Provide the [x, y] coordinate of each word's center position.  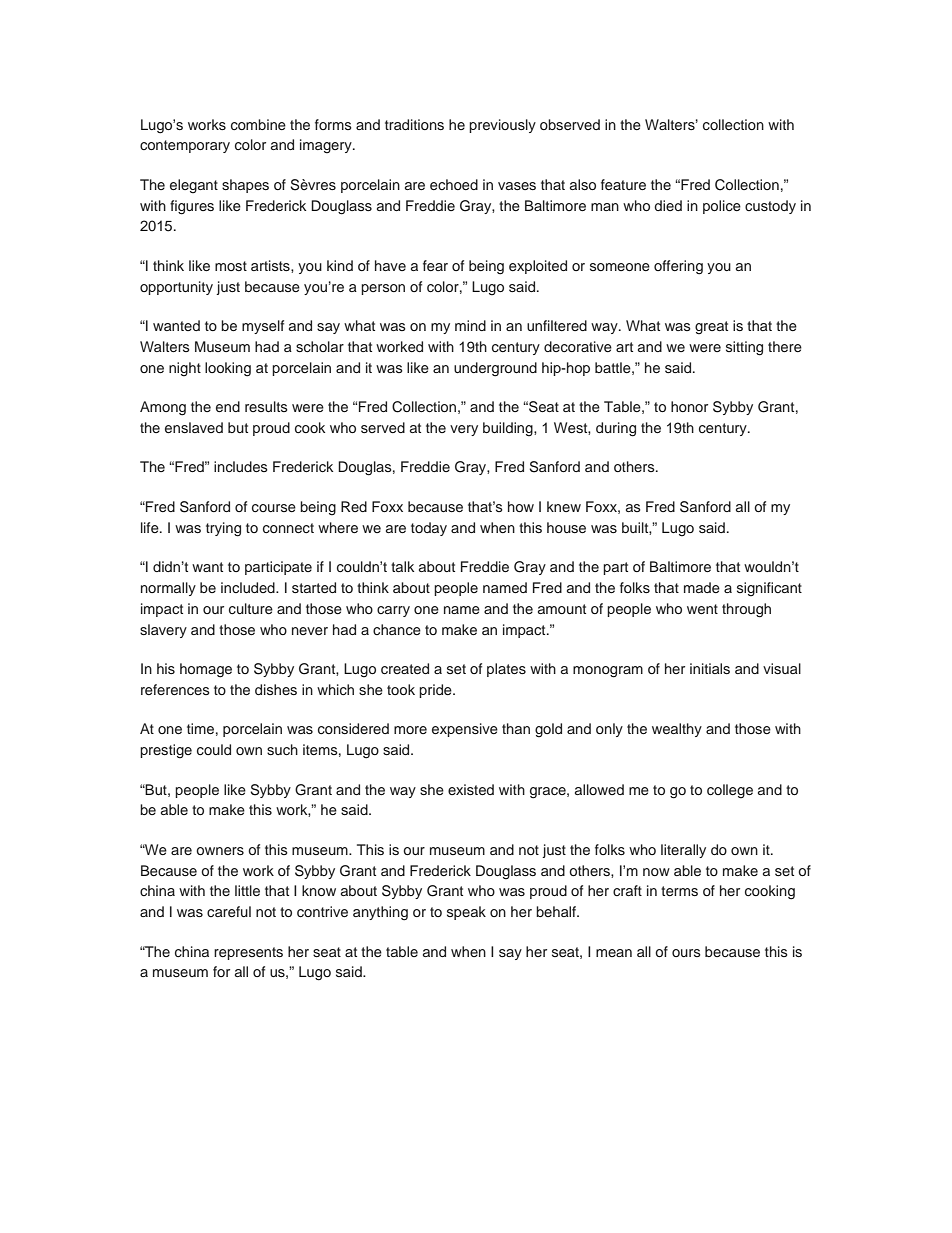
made [702, 587]
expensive [465, 730]
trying [223, 529]
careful [229, 911]
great [711, 328]
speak [466, 913]
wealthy [677, 730]
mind [470, 325]
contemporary [185, 146]
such [282, 749]
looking [228, 369]
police [722, 207]
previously [502, 126]
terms [679, 891]
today [429, 529]
